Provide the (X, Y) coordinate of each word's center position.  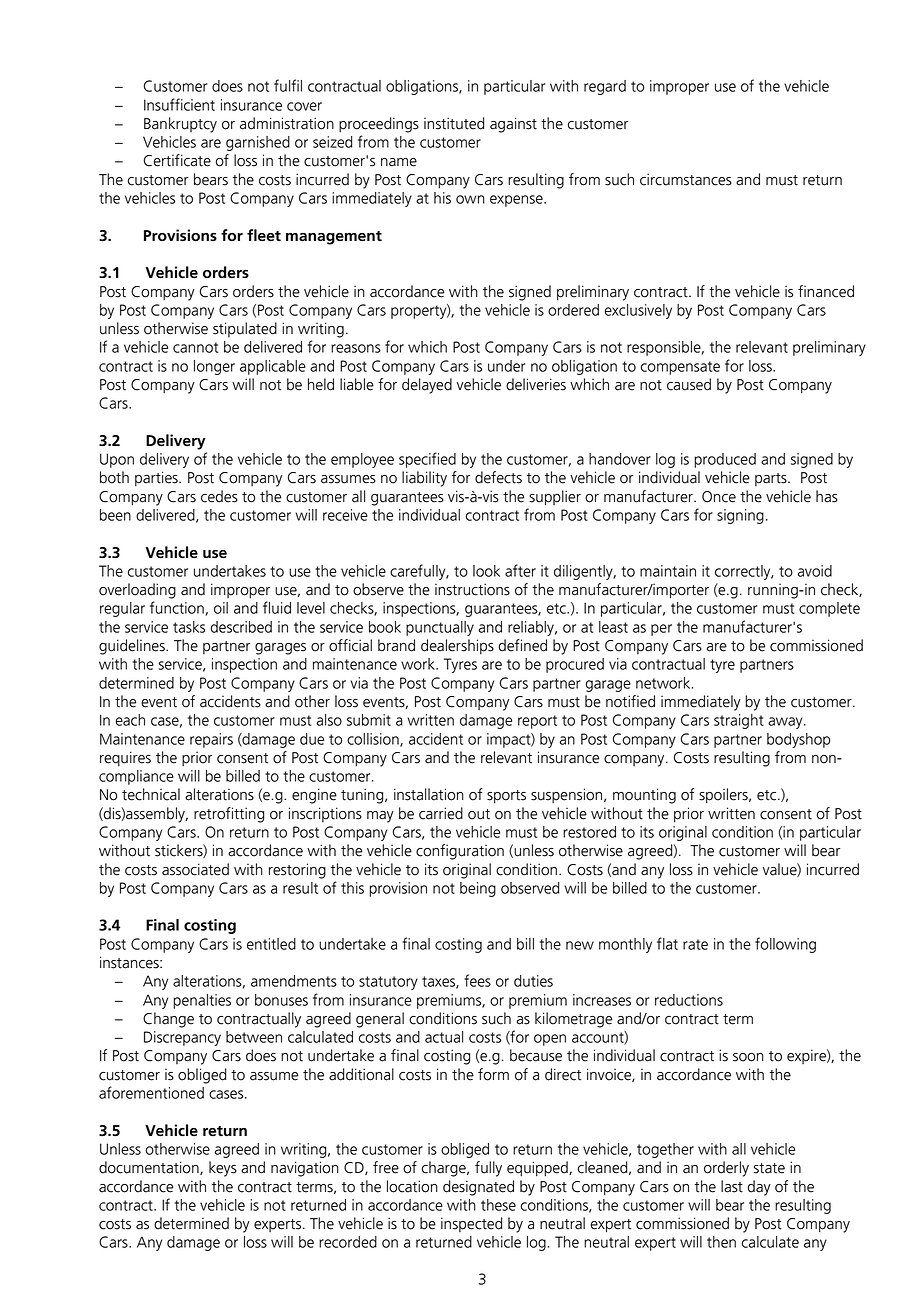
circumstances (686, 179)
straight (739, 721)
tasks (189, 627)
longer (214, 367)
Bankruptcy (180, 125)
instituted (454, 123)
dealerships (457, 647)
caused (689, 384)
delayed (427, 386)
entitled (271, 944)
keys (223, 1169)
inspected (471, 1224)
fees (477, 980)
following (785, 945)
